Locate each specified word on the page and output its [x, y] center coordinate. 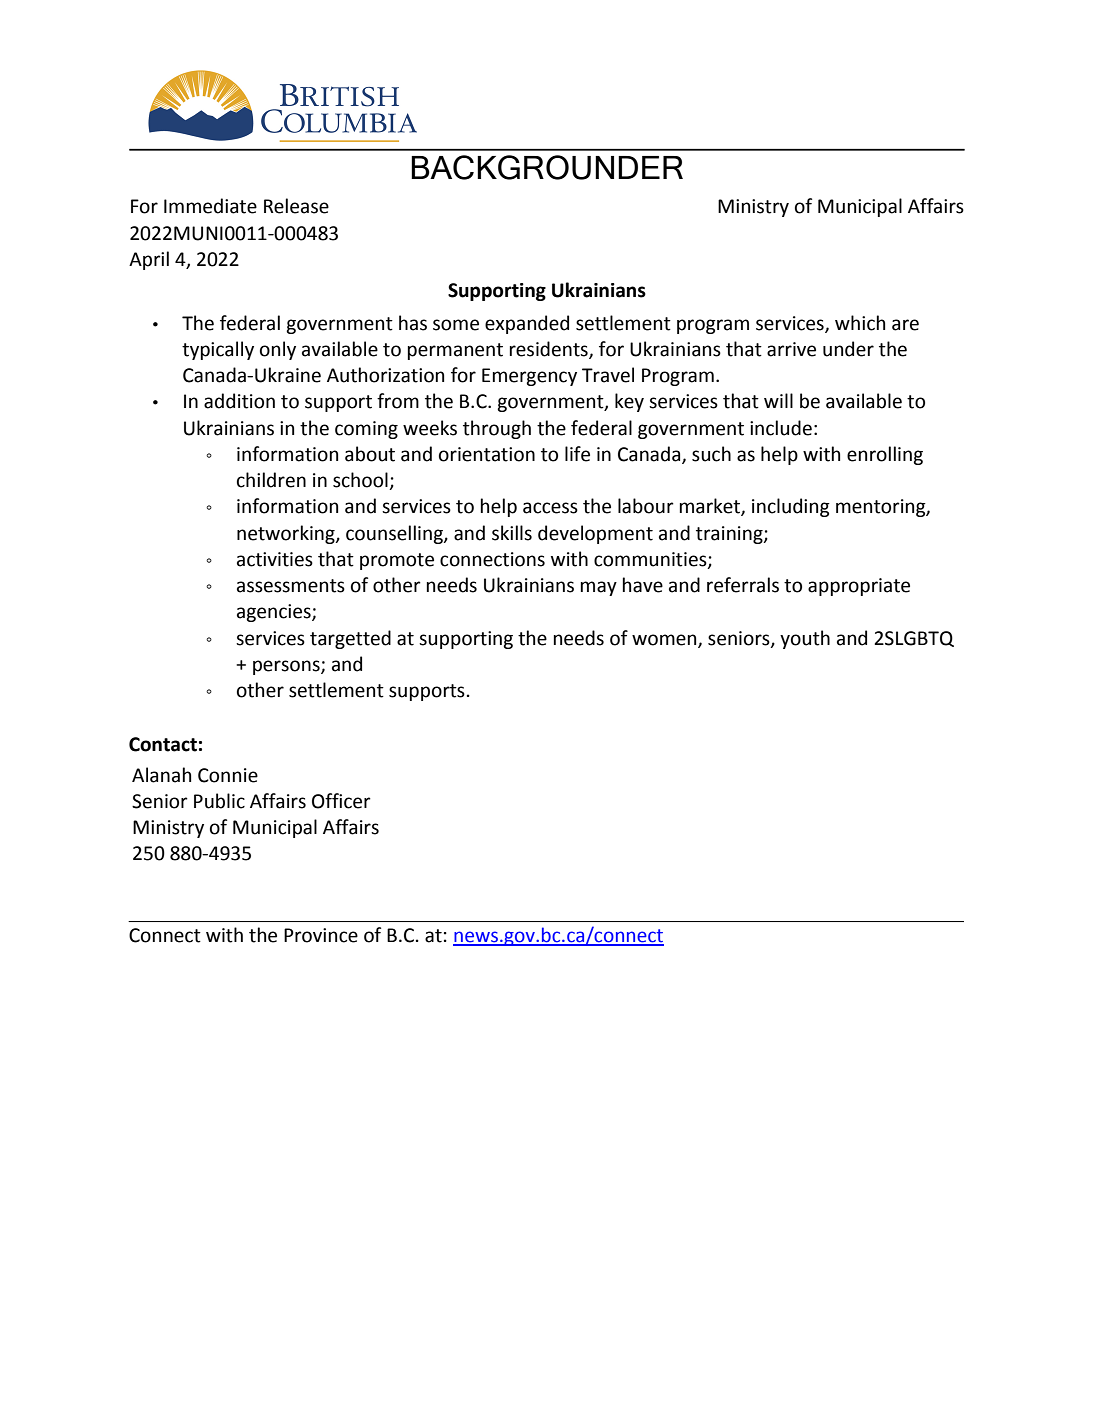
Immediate [210, 206]
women [665, 640]
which [860, 323]
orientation [487, 454]
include [781, 428]
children [271, 480]
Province [321, 935]
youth [805, 639]
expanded [527, 324]
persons [287, 667]
